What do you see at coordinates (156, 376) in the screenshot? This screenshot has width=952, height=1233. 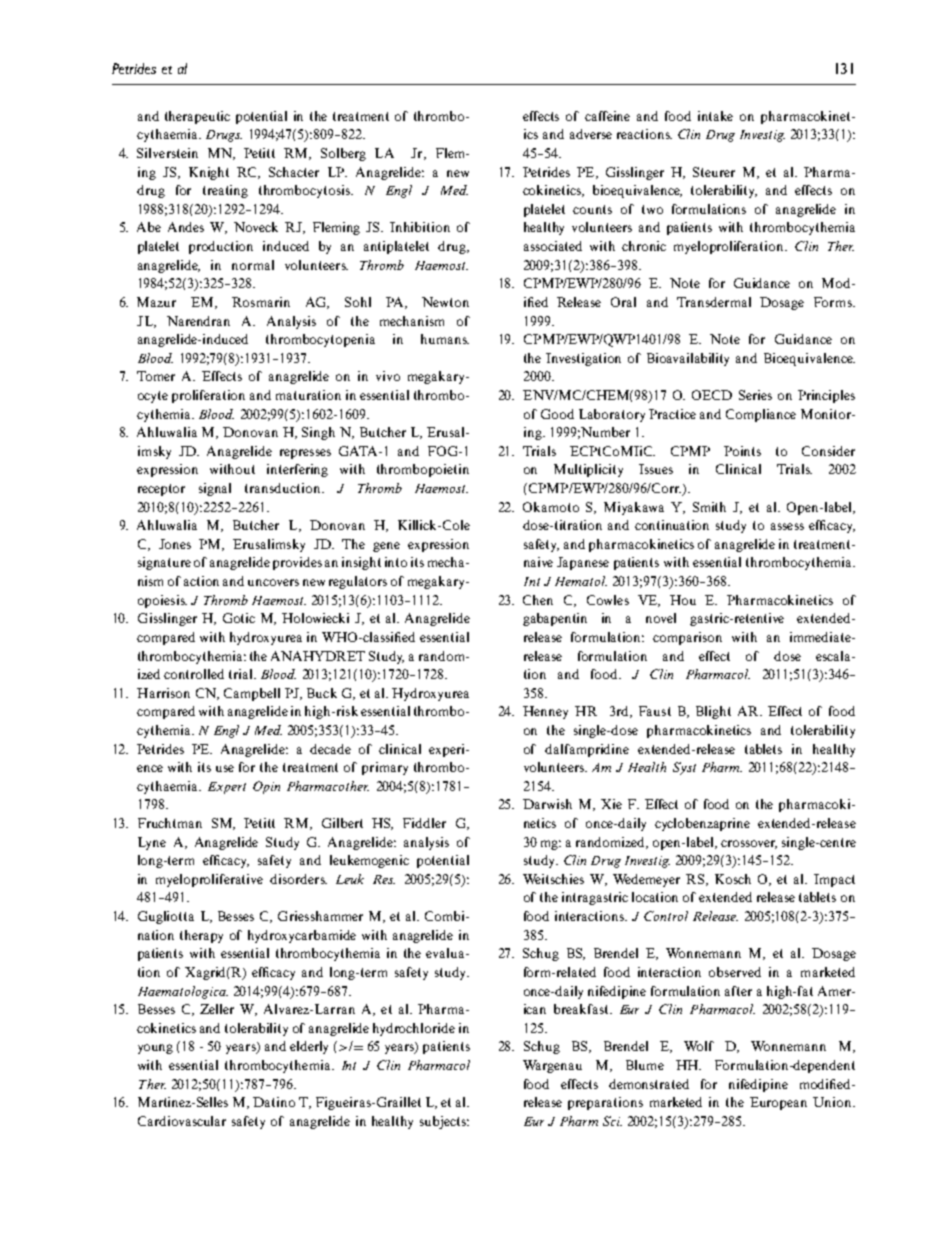 I see `Tomer` at bounding box center [156, 376].
